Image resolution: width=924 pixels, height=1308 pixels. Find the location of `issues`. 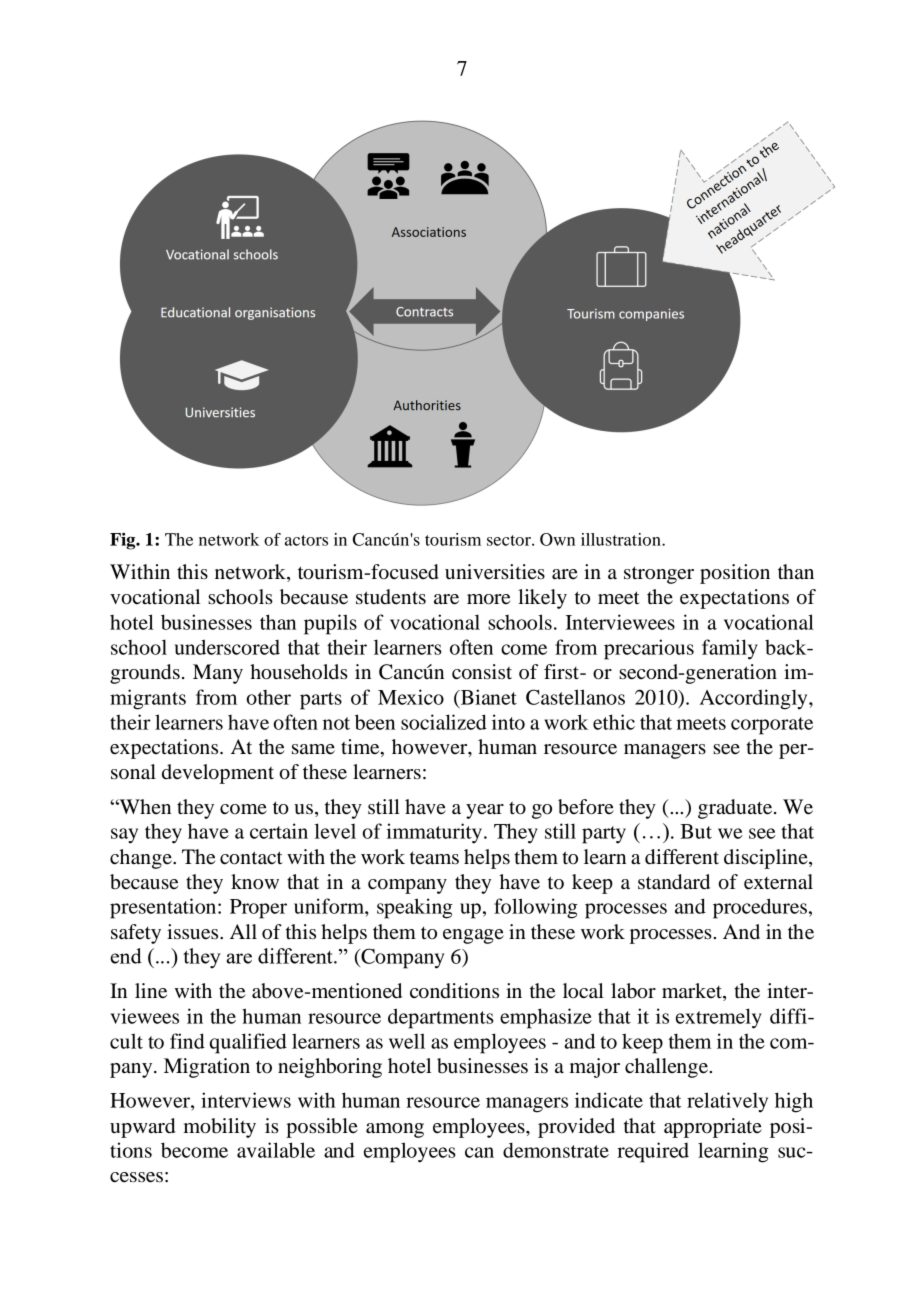

issues is located at coordinates (194, 932).
